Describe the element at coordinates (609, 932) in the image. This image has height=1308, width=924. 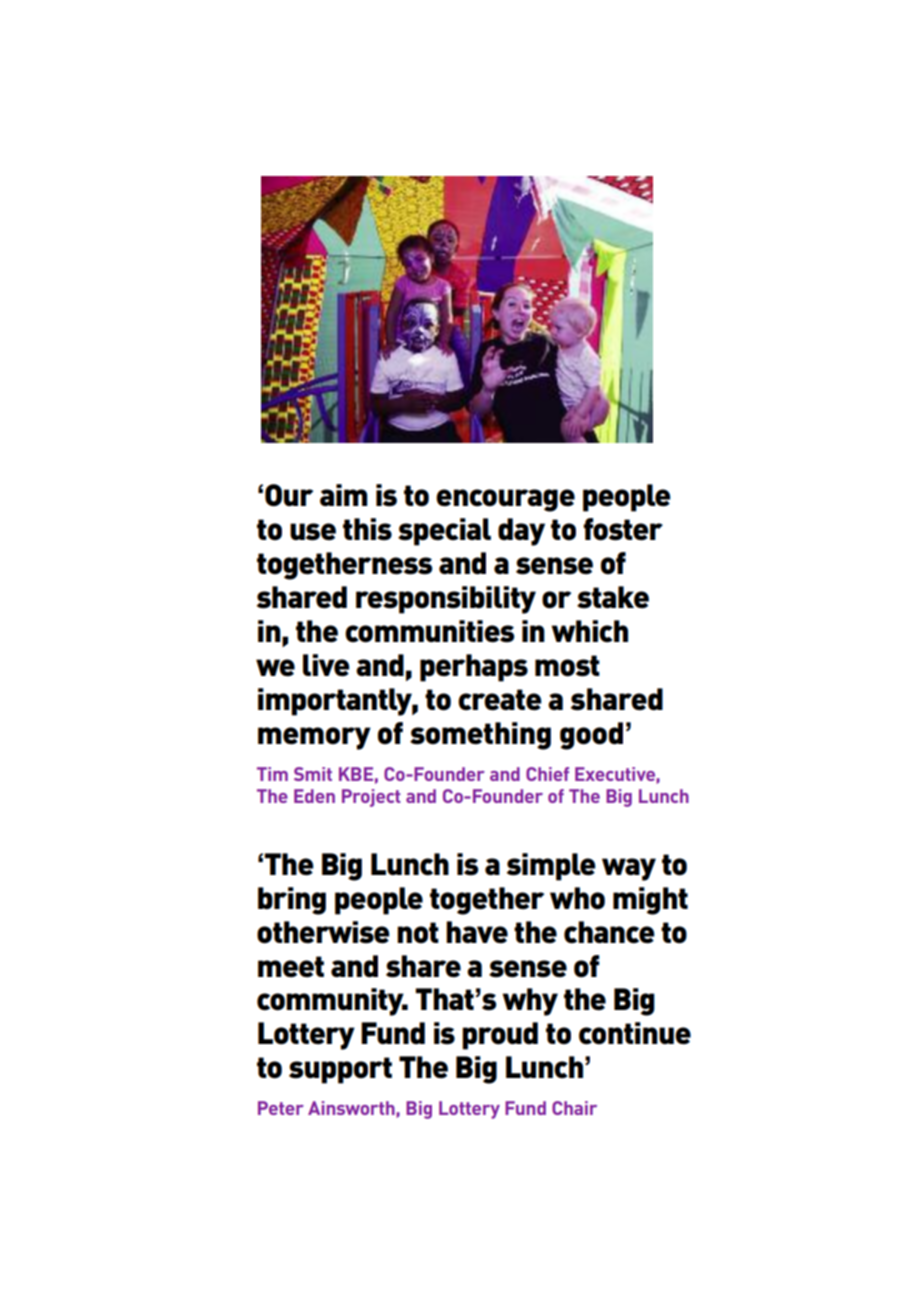
I see `chance` at that location.
